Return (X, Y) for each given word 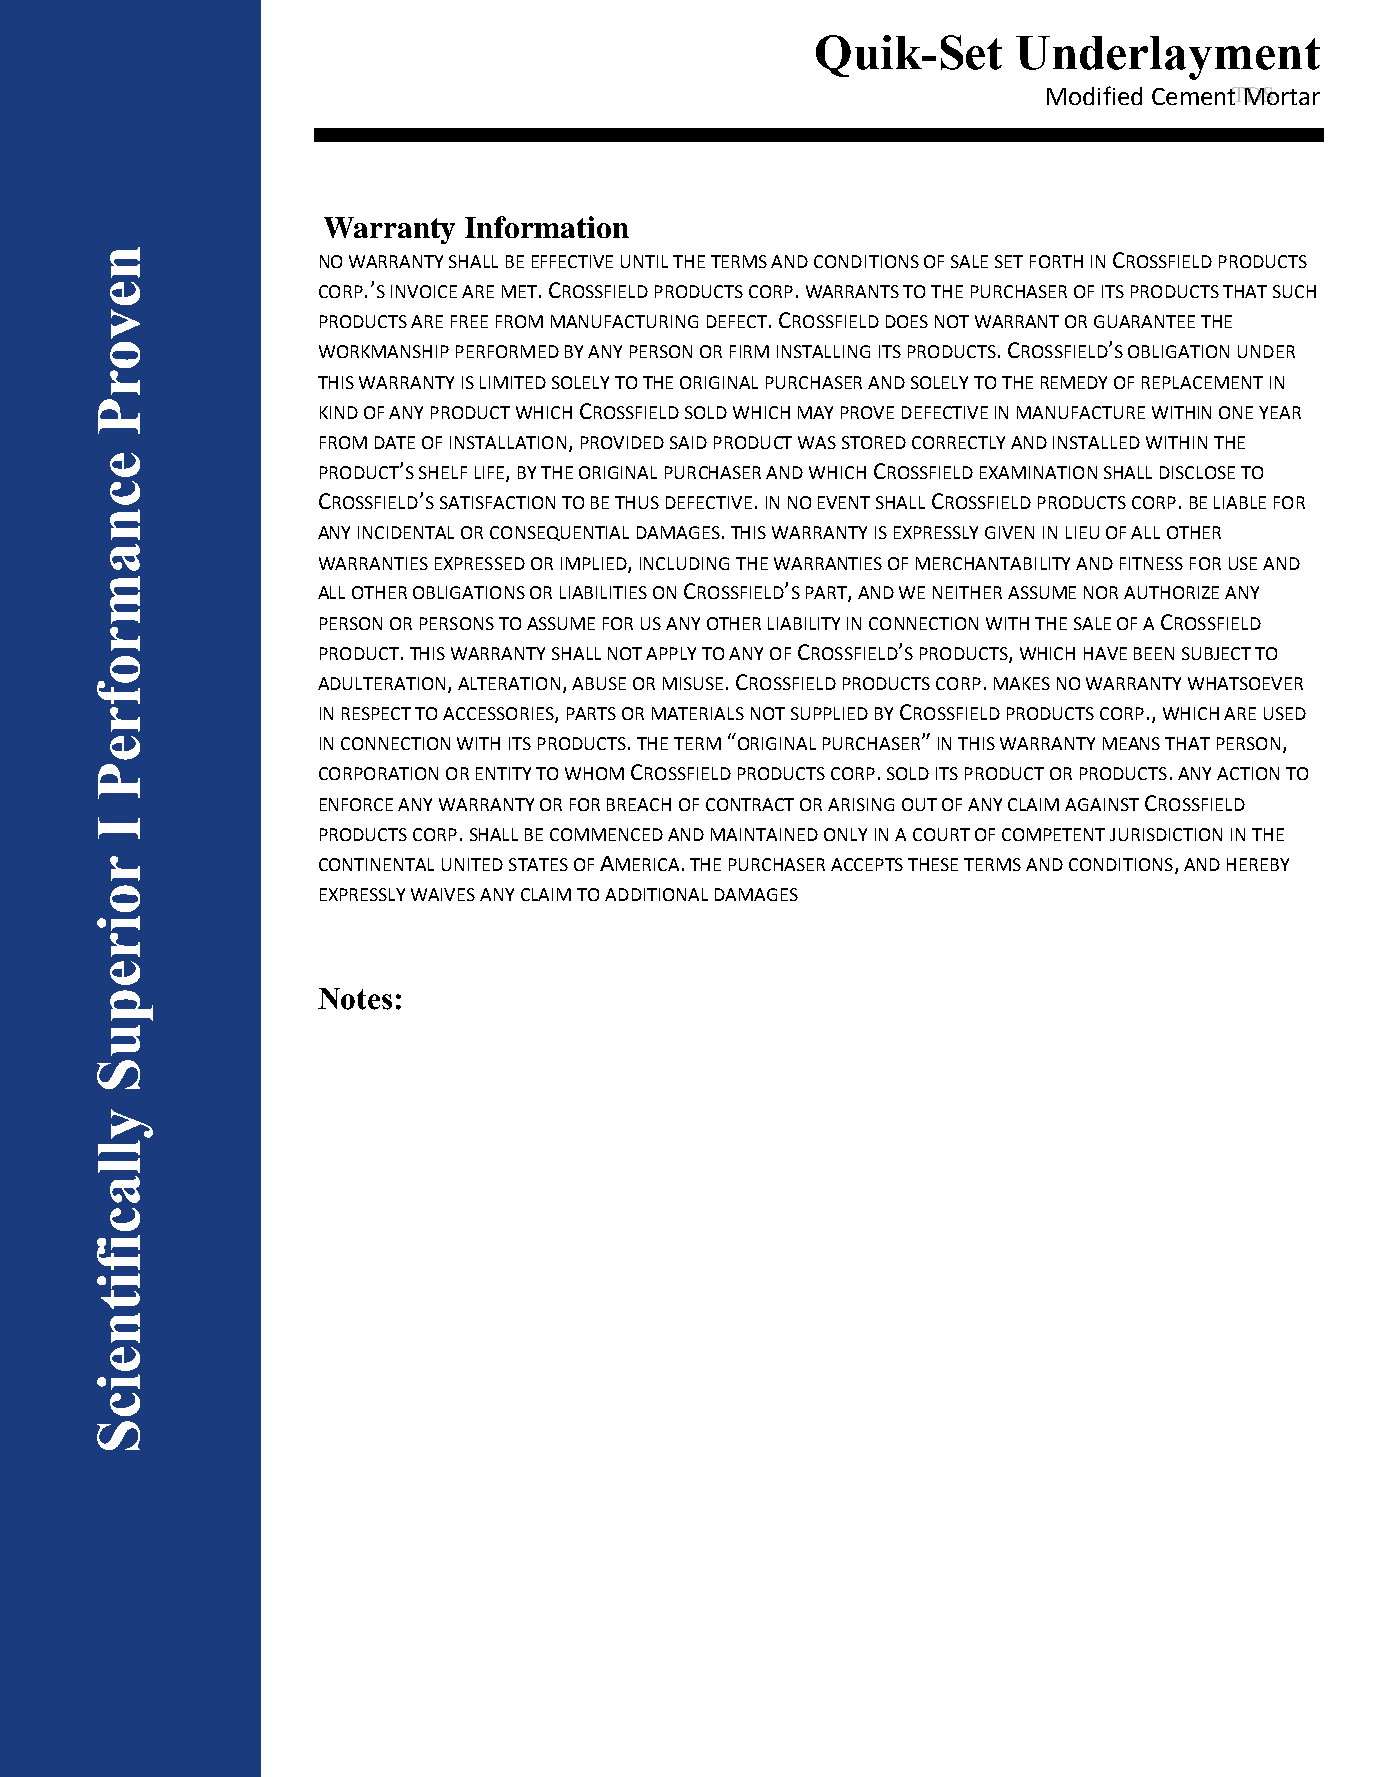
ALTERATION (509, 683)
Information (547, 227)
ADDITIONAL (656, 894)
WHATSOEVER (1245, 683)
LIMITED (513, 382)
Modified (1094, 95)
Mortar (1281, 96)
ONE (1236, 412)
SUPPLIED (829, 713)
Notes (355, 999)
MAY (815, 412)
